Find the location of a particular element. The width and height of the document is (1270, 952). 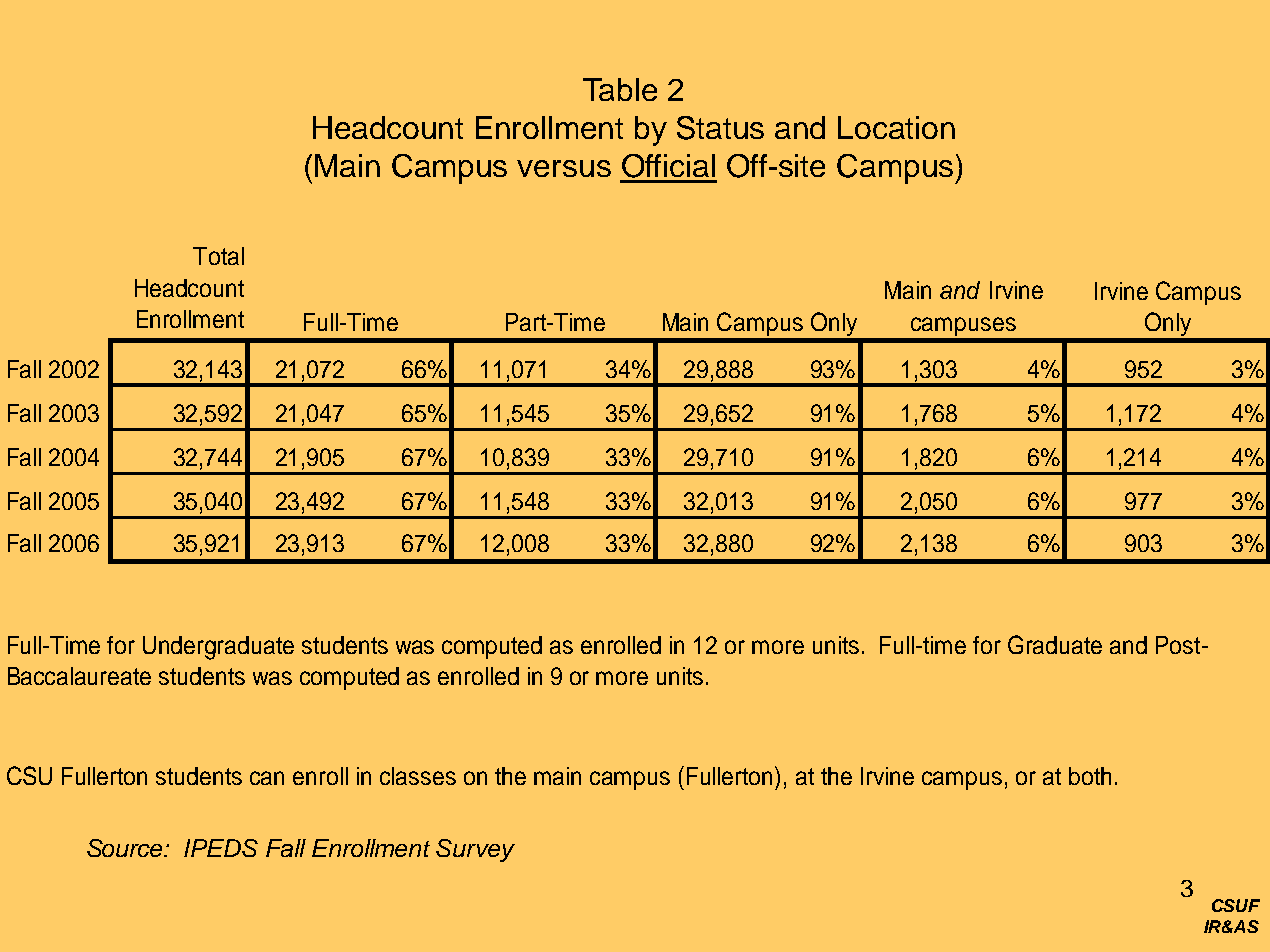

classes is located at coordinates (418, 776).
